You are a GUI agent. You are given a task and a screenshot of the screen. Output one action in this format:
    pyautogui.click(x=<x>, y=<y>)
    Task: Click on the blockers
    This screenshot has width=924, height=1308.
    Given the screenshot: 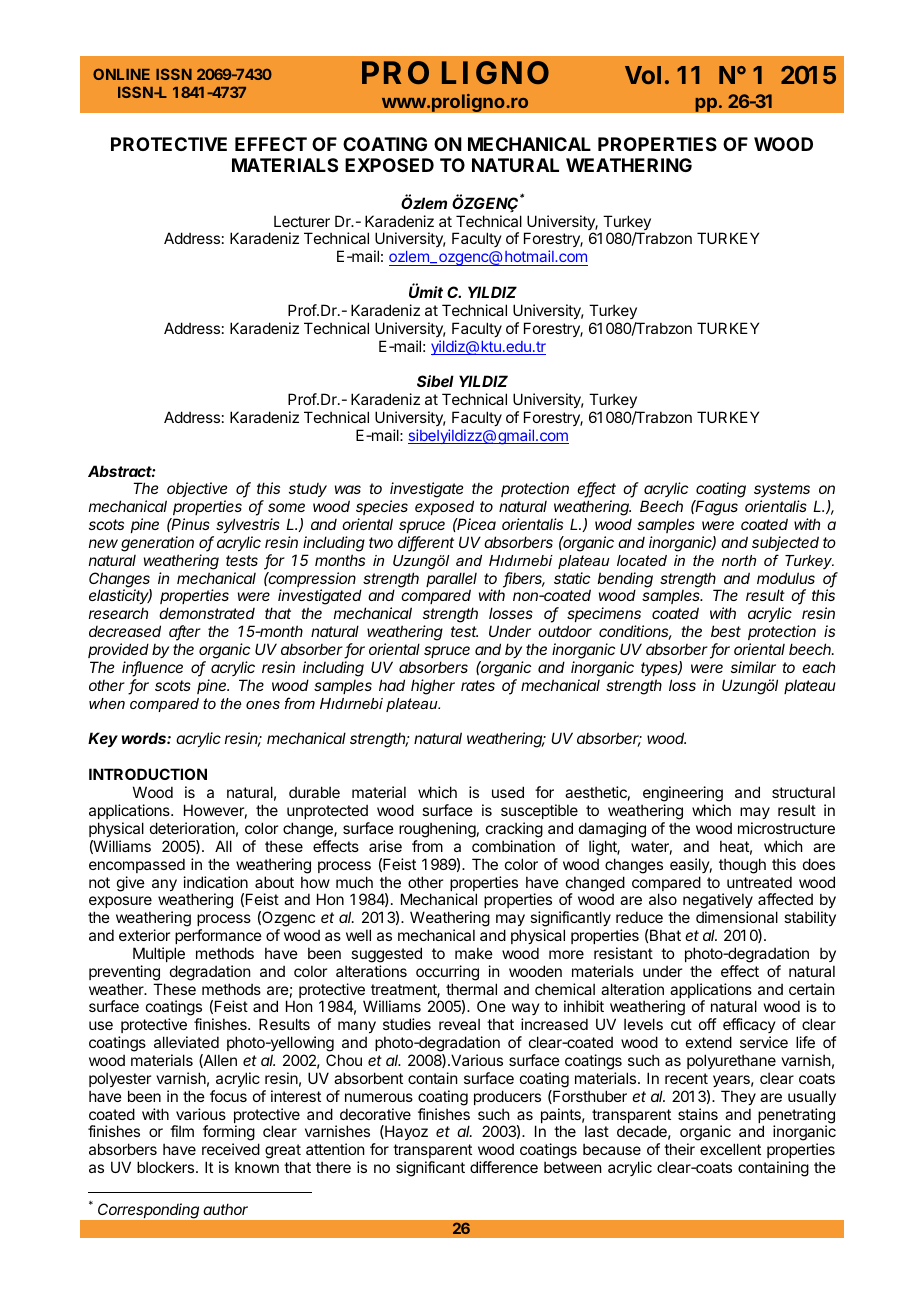 What is the action you would take?
    pyautogui.click(x=167, y=1167)
